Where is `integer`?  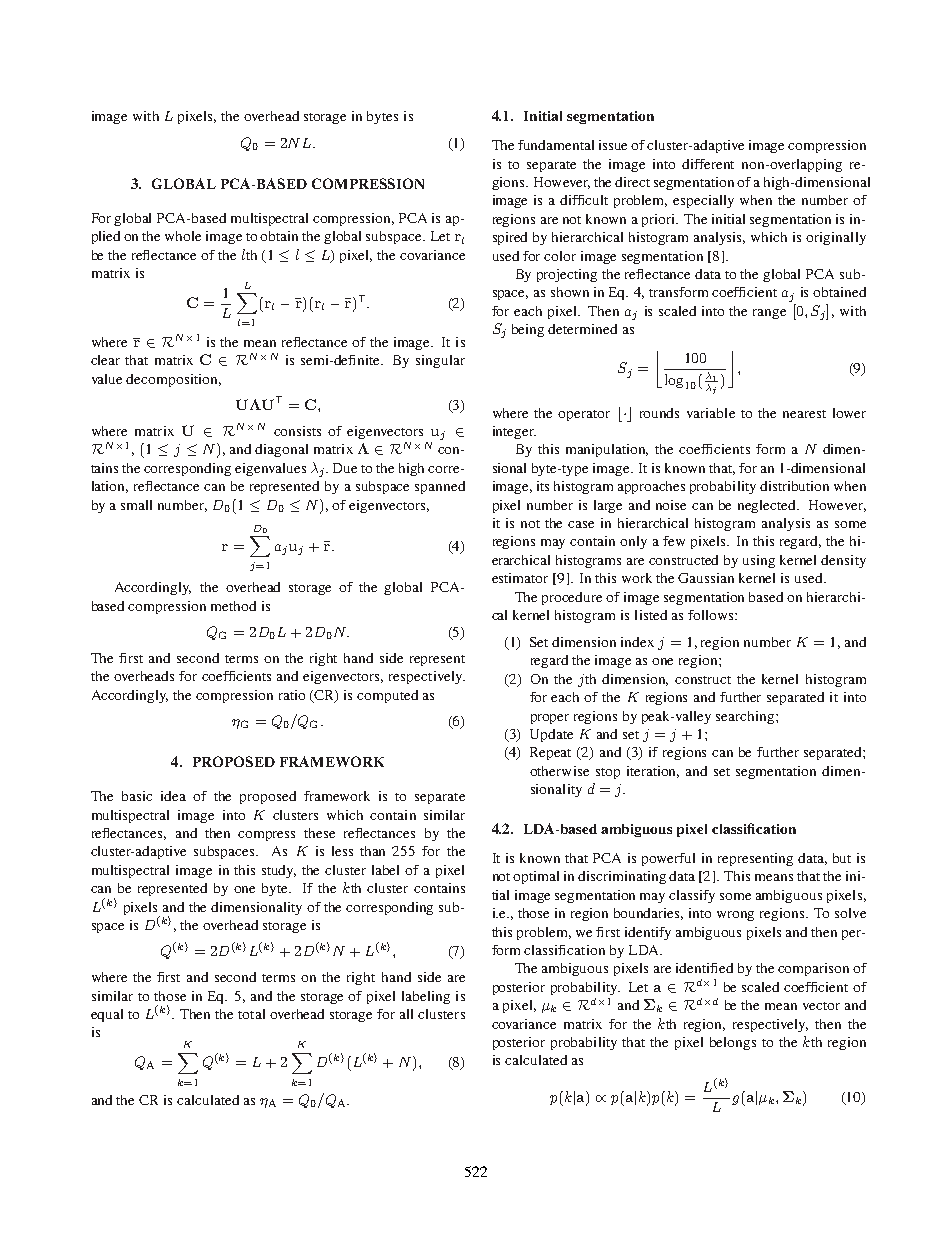
integer is located at coordinates (514, 432).
